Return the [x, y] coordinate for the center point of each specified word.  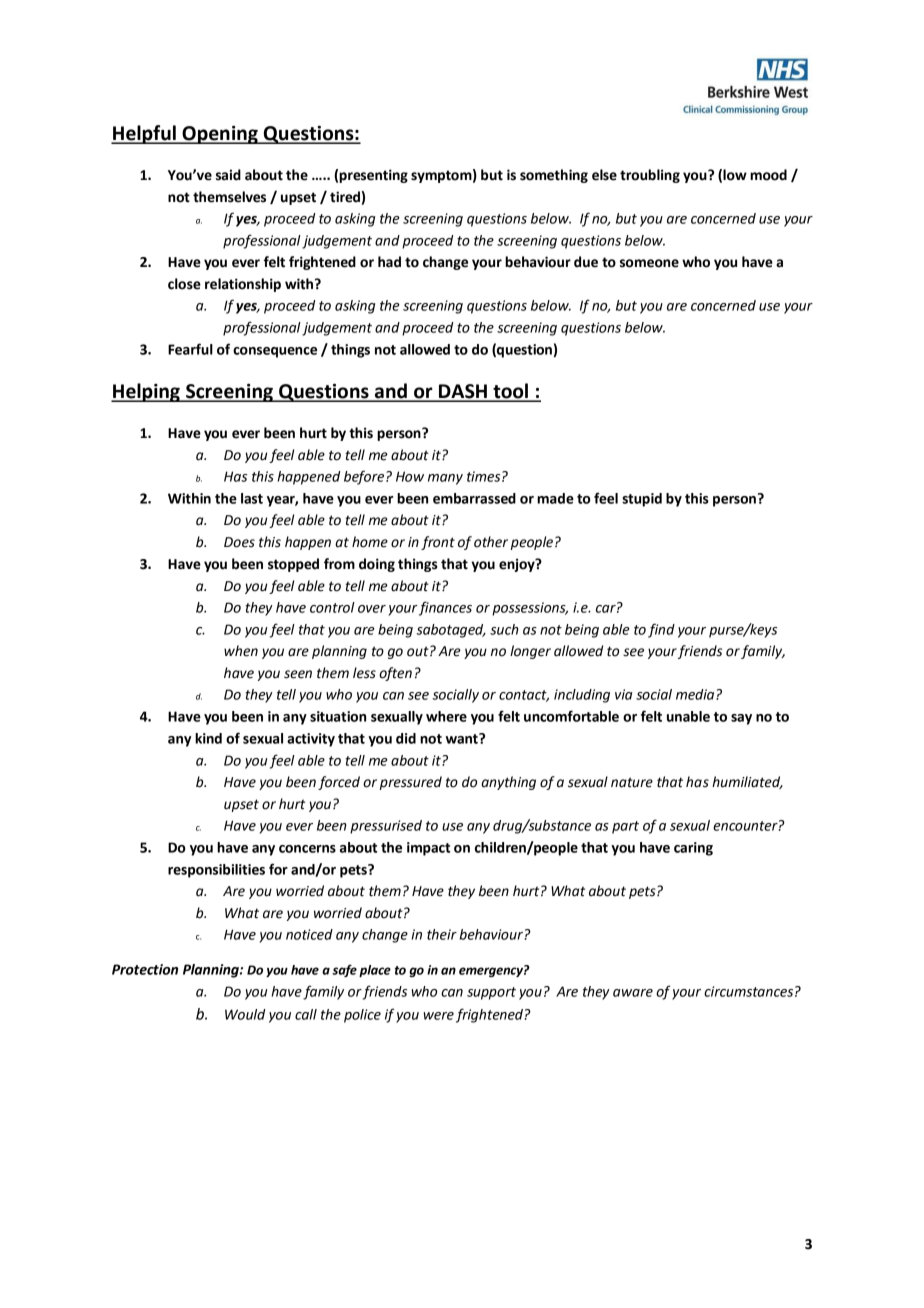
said [228, 175]
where [446, 716]
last [252, 498]
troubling [650, 176]
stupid [642, 500]
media [696, 694]
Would [245, 1014]
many [445, 479]
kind [208, 738]
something [554, 176]
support [491, 993]
